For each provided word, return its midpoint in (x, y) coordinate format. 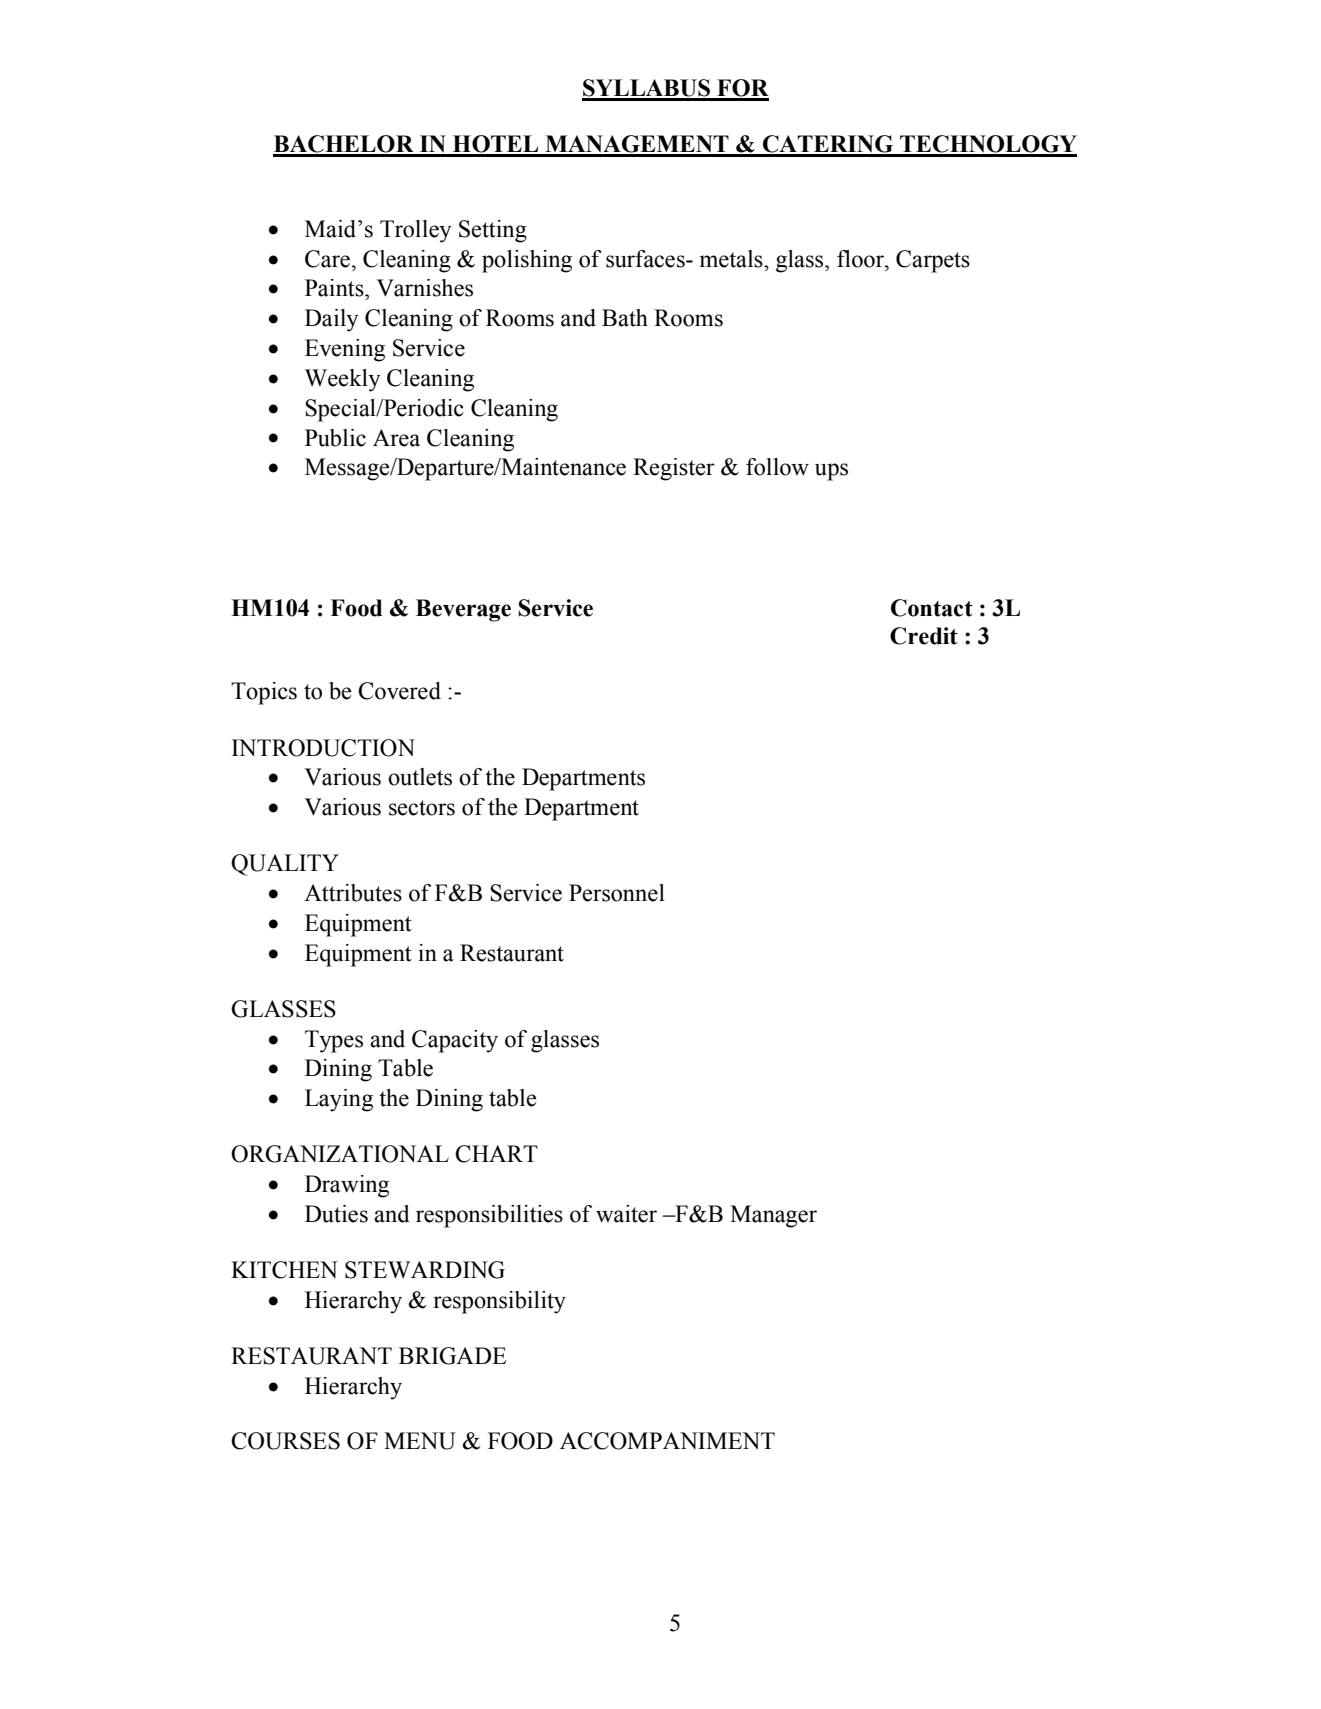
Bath (625, 318)
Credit (924, 636)
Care (327, 259)
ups (831, 472)
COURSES (285, 1441)
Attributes (353, 893)
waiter (626, 1214)
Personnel (617, 893)
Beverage (463, 610)
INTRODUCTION (323, 748)
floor (861, 259)
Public (335, 438)
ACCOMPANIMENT (667, 1441)
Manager (773, 1216)
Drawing (347, 1186)
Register (674, 469)
